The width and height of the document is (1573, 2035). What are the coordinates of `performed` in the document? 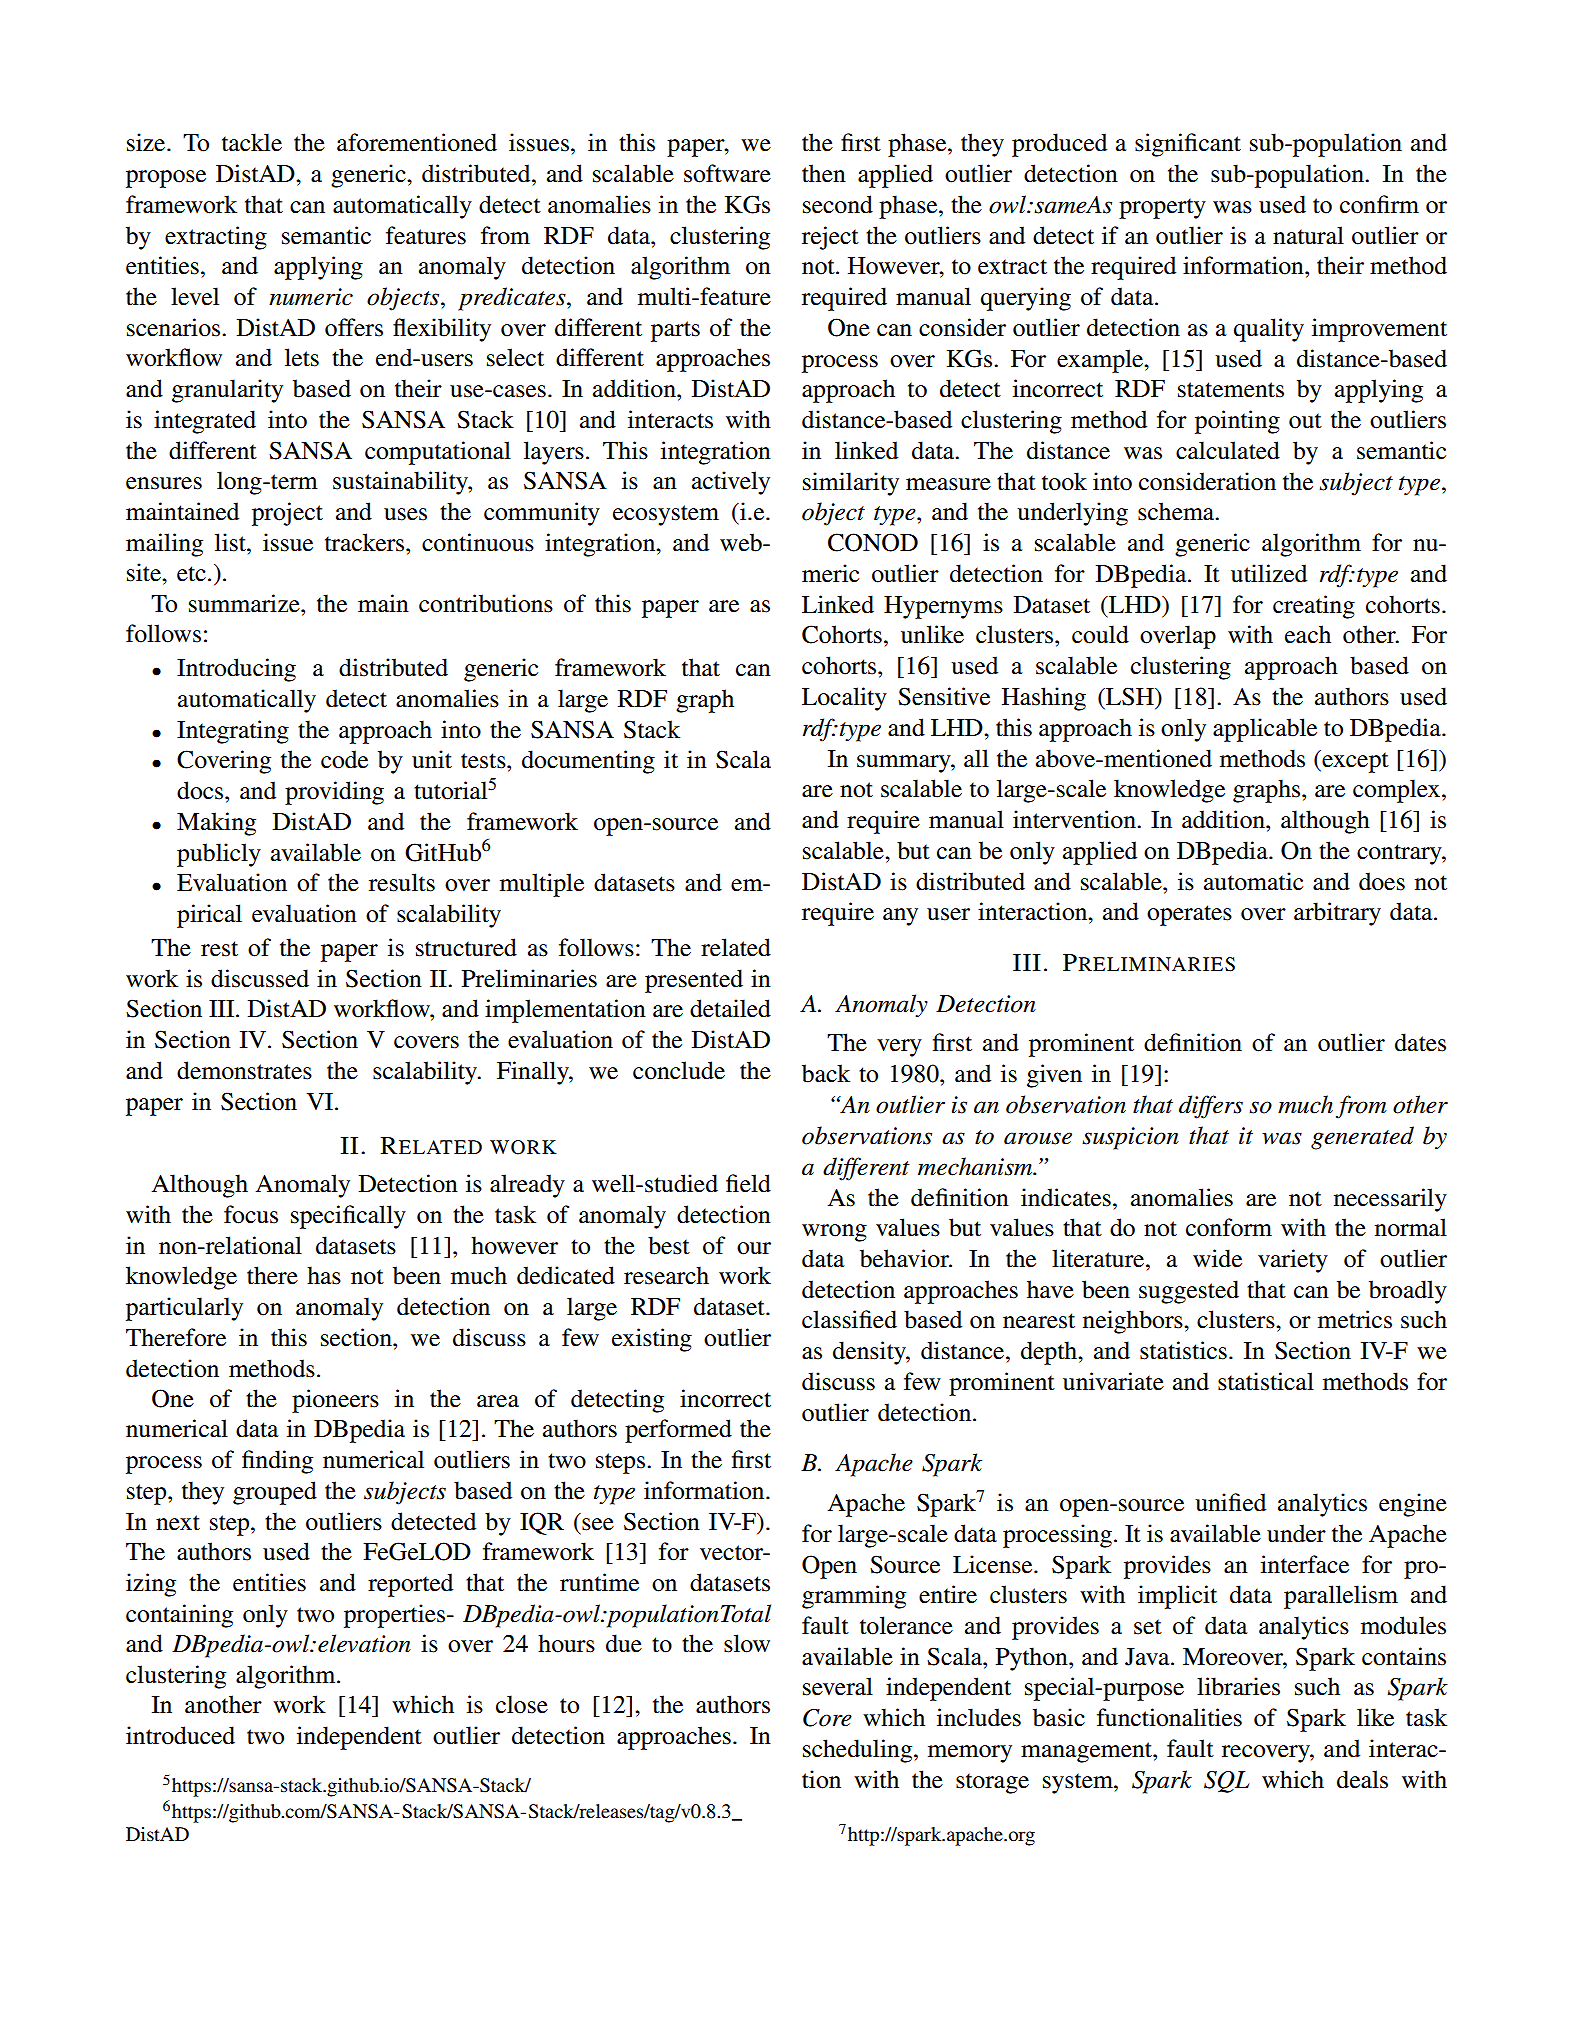 It's located at (678, 1431).
